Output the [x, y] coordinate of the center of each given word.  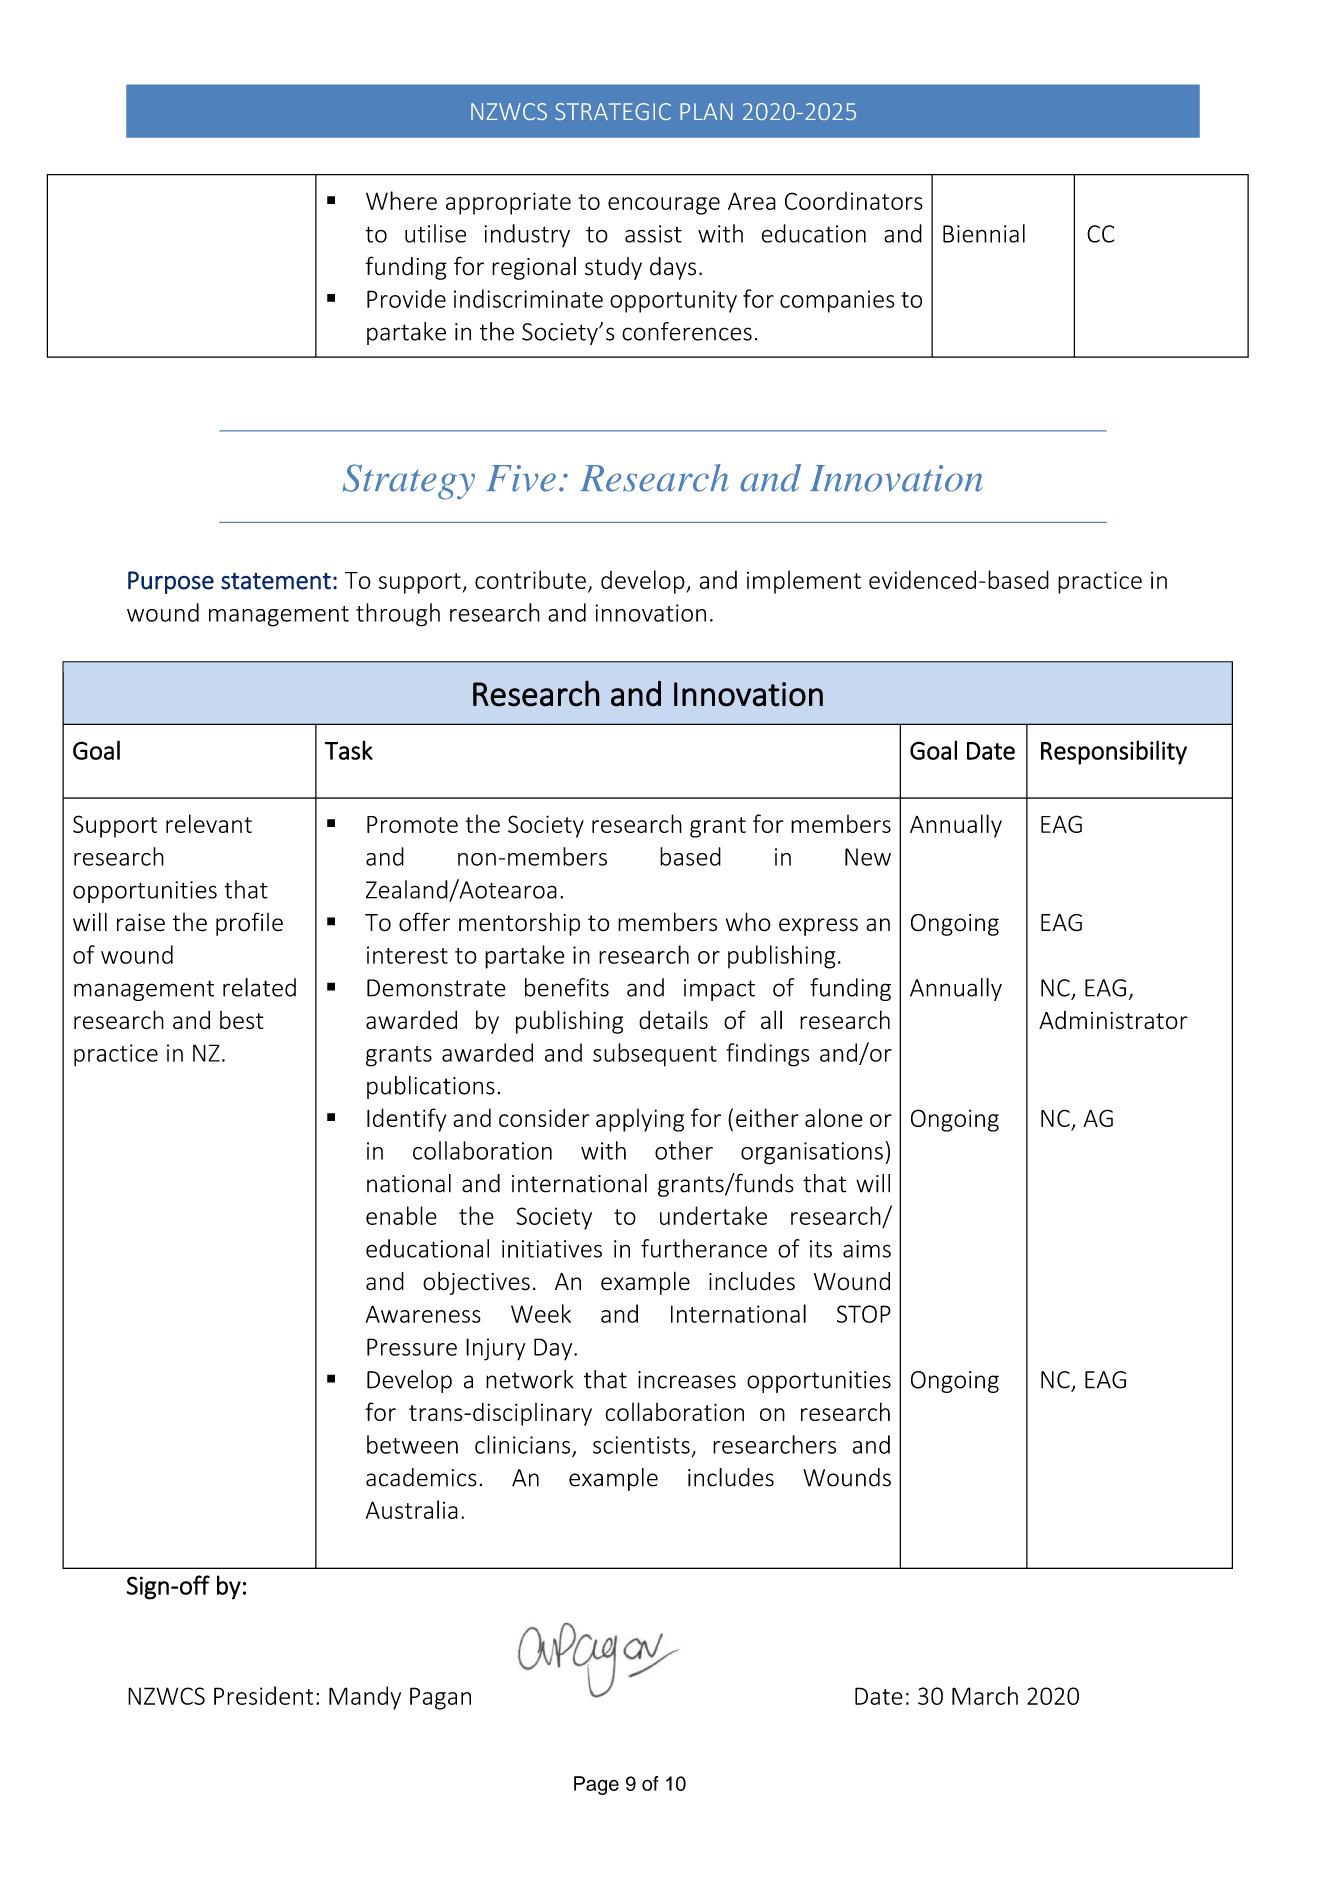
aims [867, 1249]
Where [401, 200]
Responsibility [1114, 752]
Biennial [984, 233]
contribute [530, 579]
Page [596, 1785]
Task [349, 750]
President [263, 1695]
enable [401, 1215]
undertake [713, 1215]
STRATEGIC [613, 111]
